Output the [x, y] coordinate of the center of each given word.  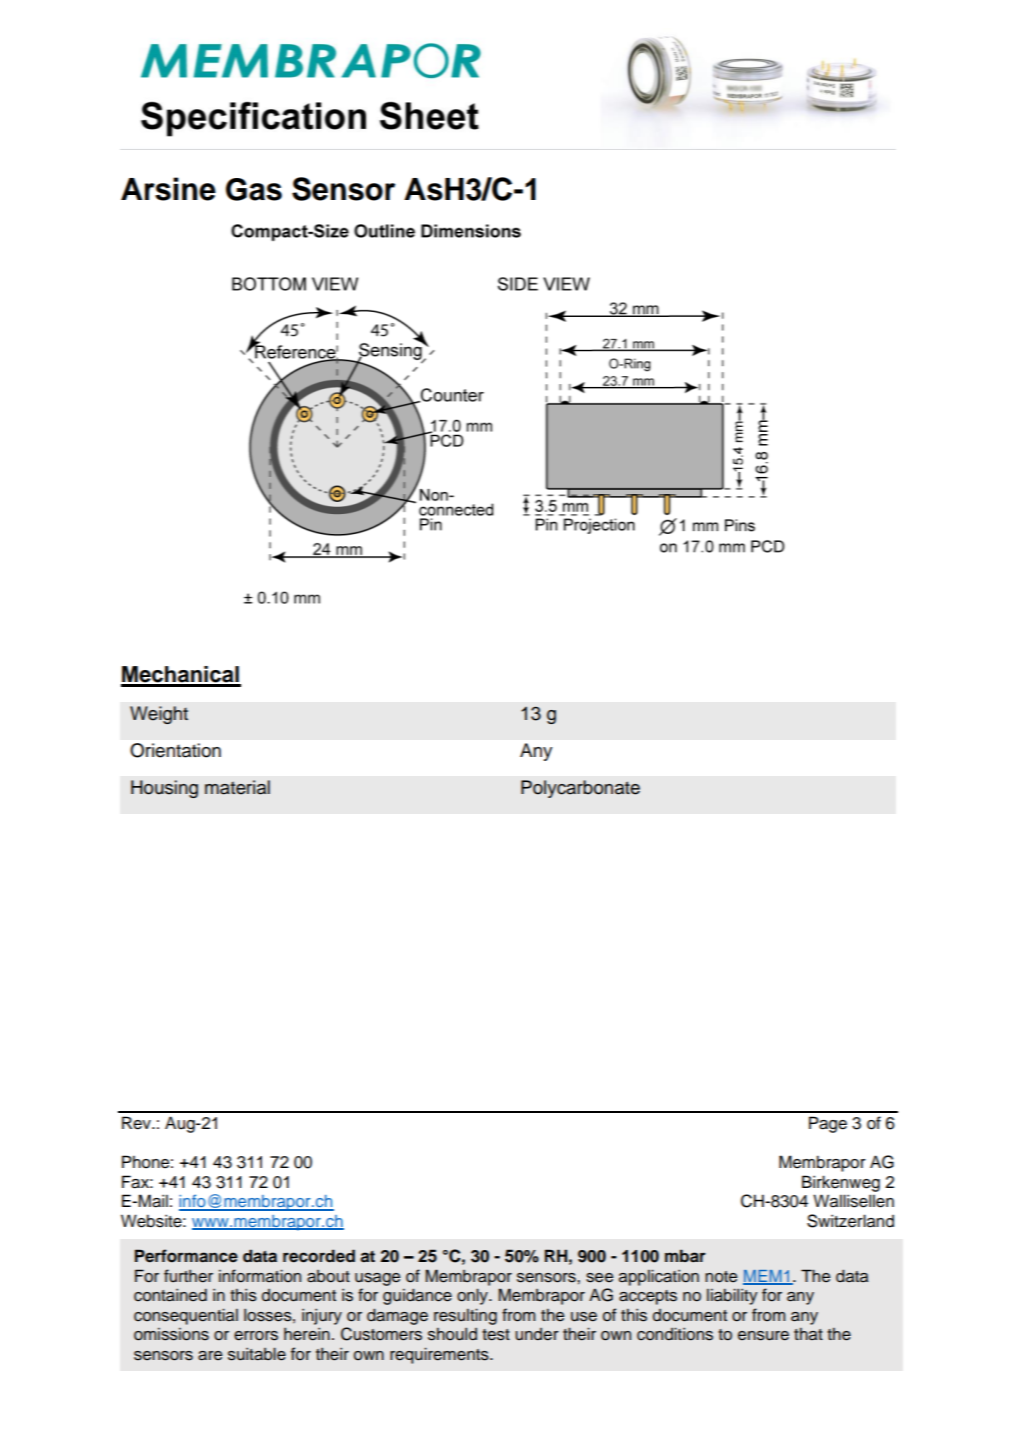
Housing [164, 789]
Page [828, 1124]
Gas [254, 189]
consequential [186, 1316]
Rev [137, 1123]
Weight [159, 715]
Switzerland [850, 1221]
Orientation [175, 750]
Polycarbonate [580, 789]
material [237, 787]
